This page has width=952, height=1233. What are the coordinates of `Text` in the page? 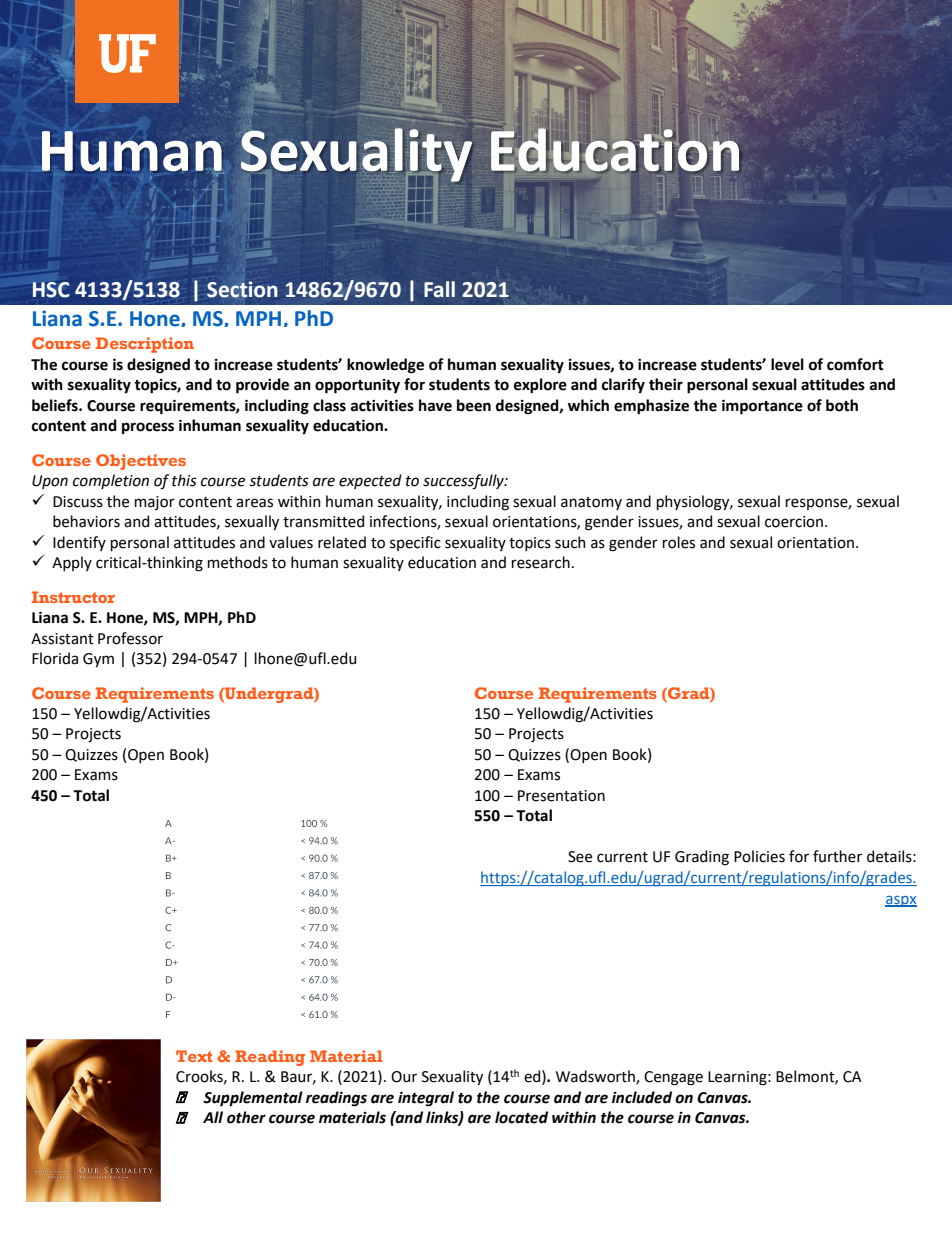 It's located at (194, 1056).
